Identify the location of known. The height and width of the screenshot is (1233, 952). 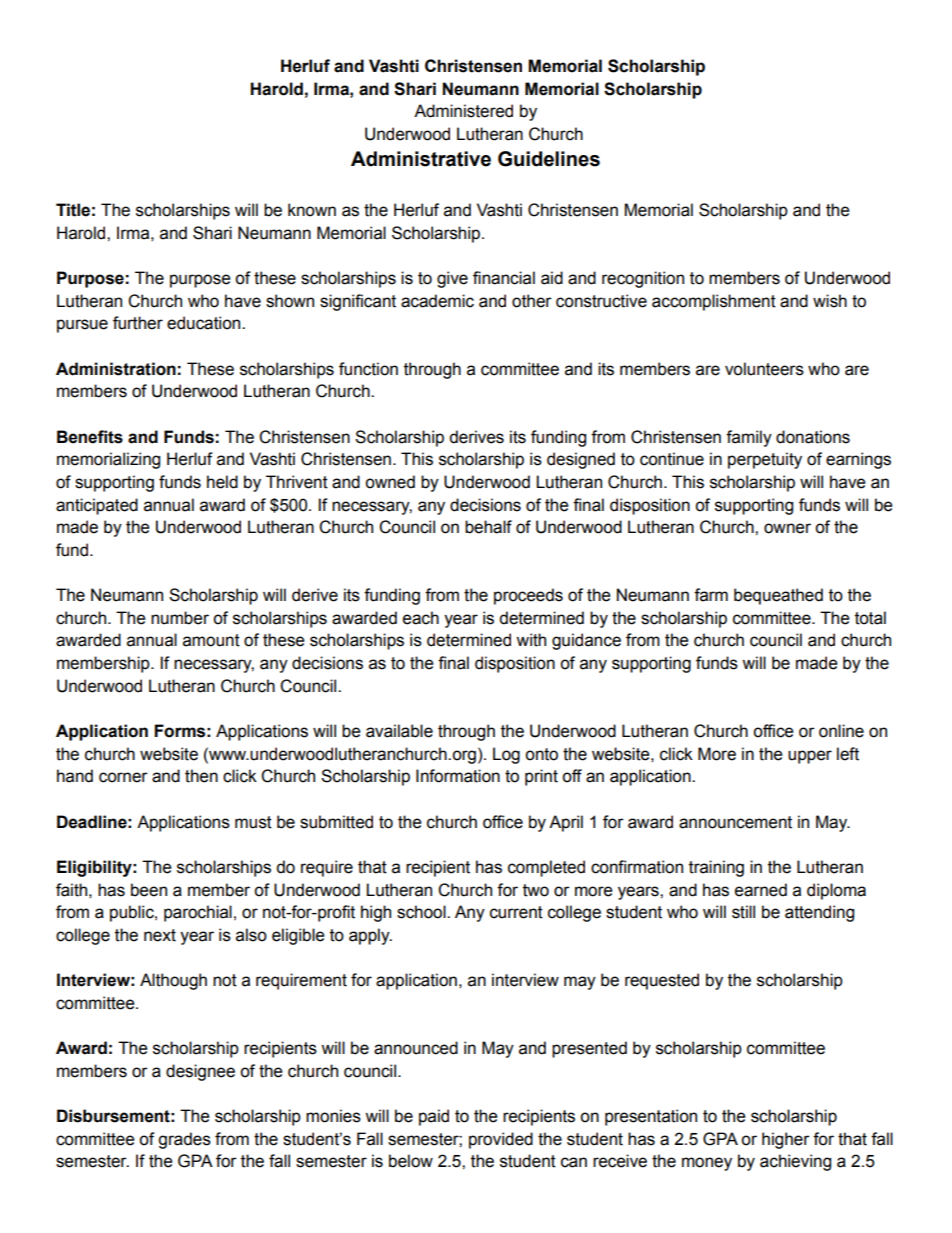
(312, 210).
